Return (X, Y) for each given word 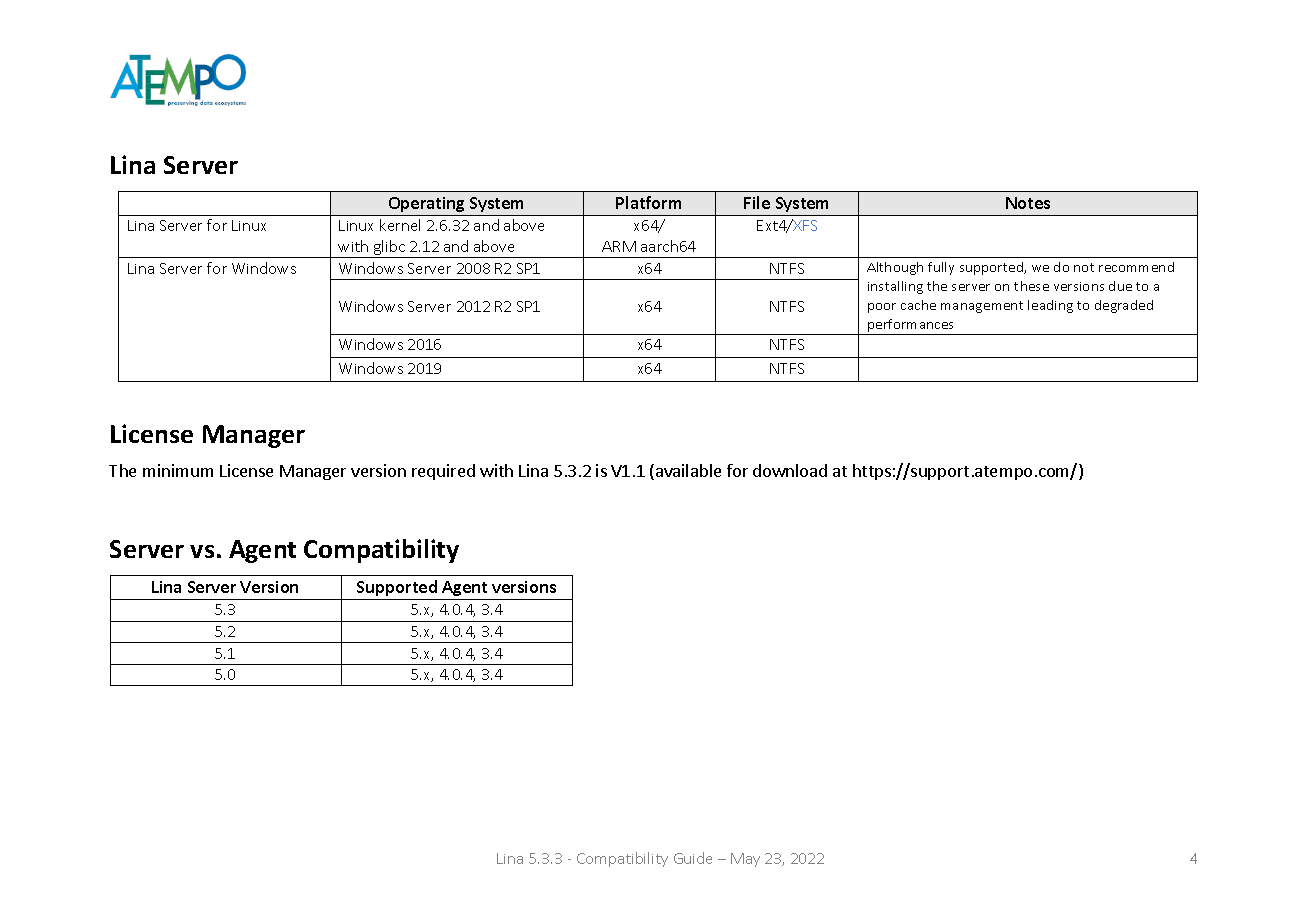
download (790, 470)
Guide (693, 858)
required (443, 472)
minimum (178, 470)
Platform (648, 202)
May (745, 860)
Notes (1028, 203)
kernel (400, 225)
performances (911, 327)
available (688, 470)
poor (882, 308)
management (982, 307)
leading (1050, 306)
